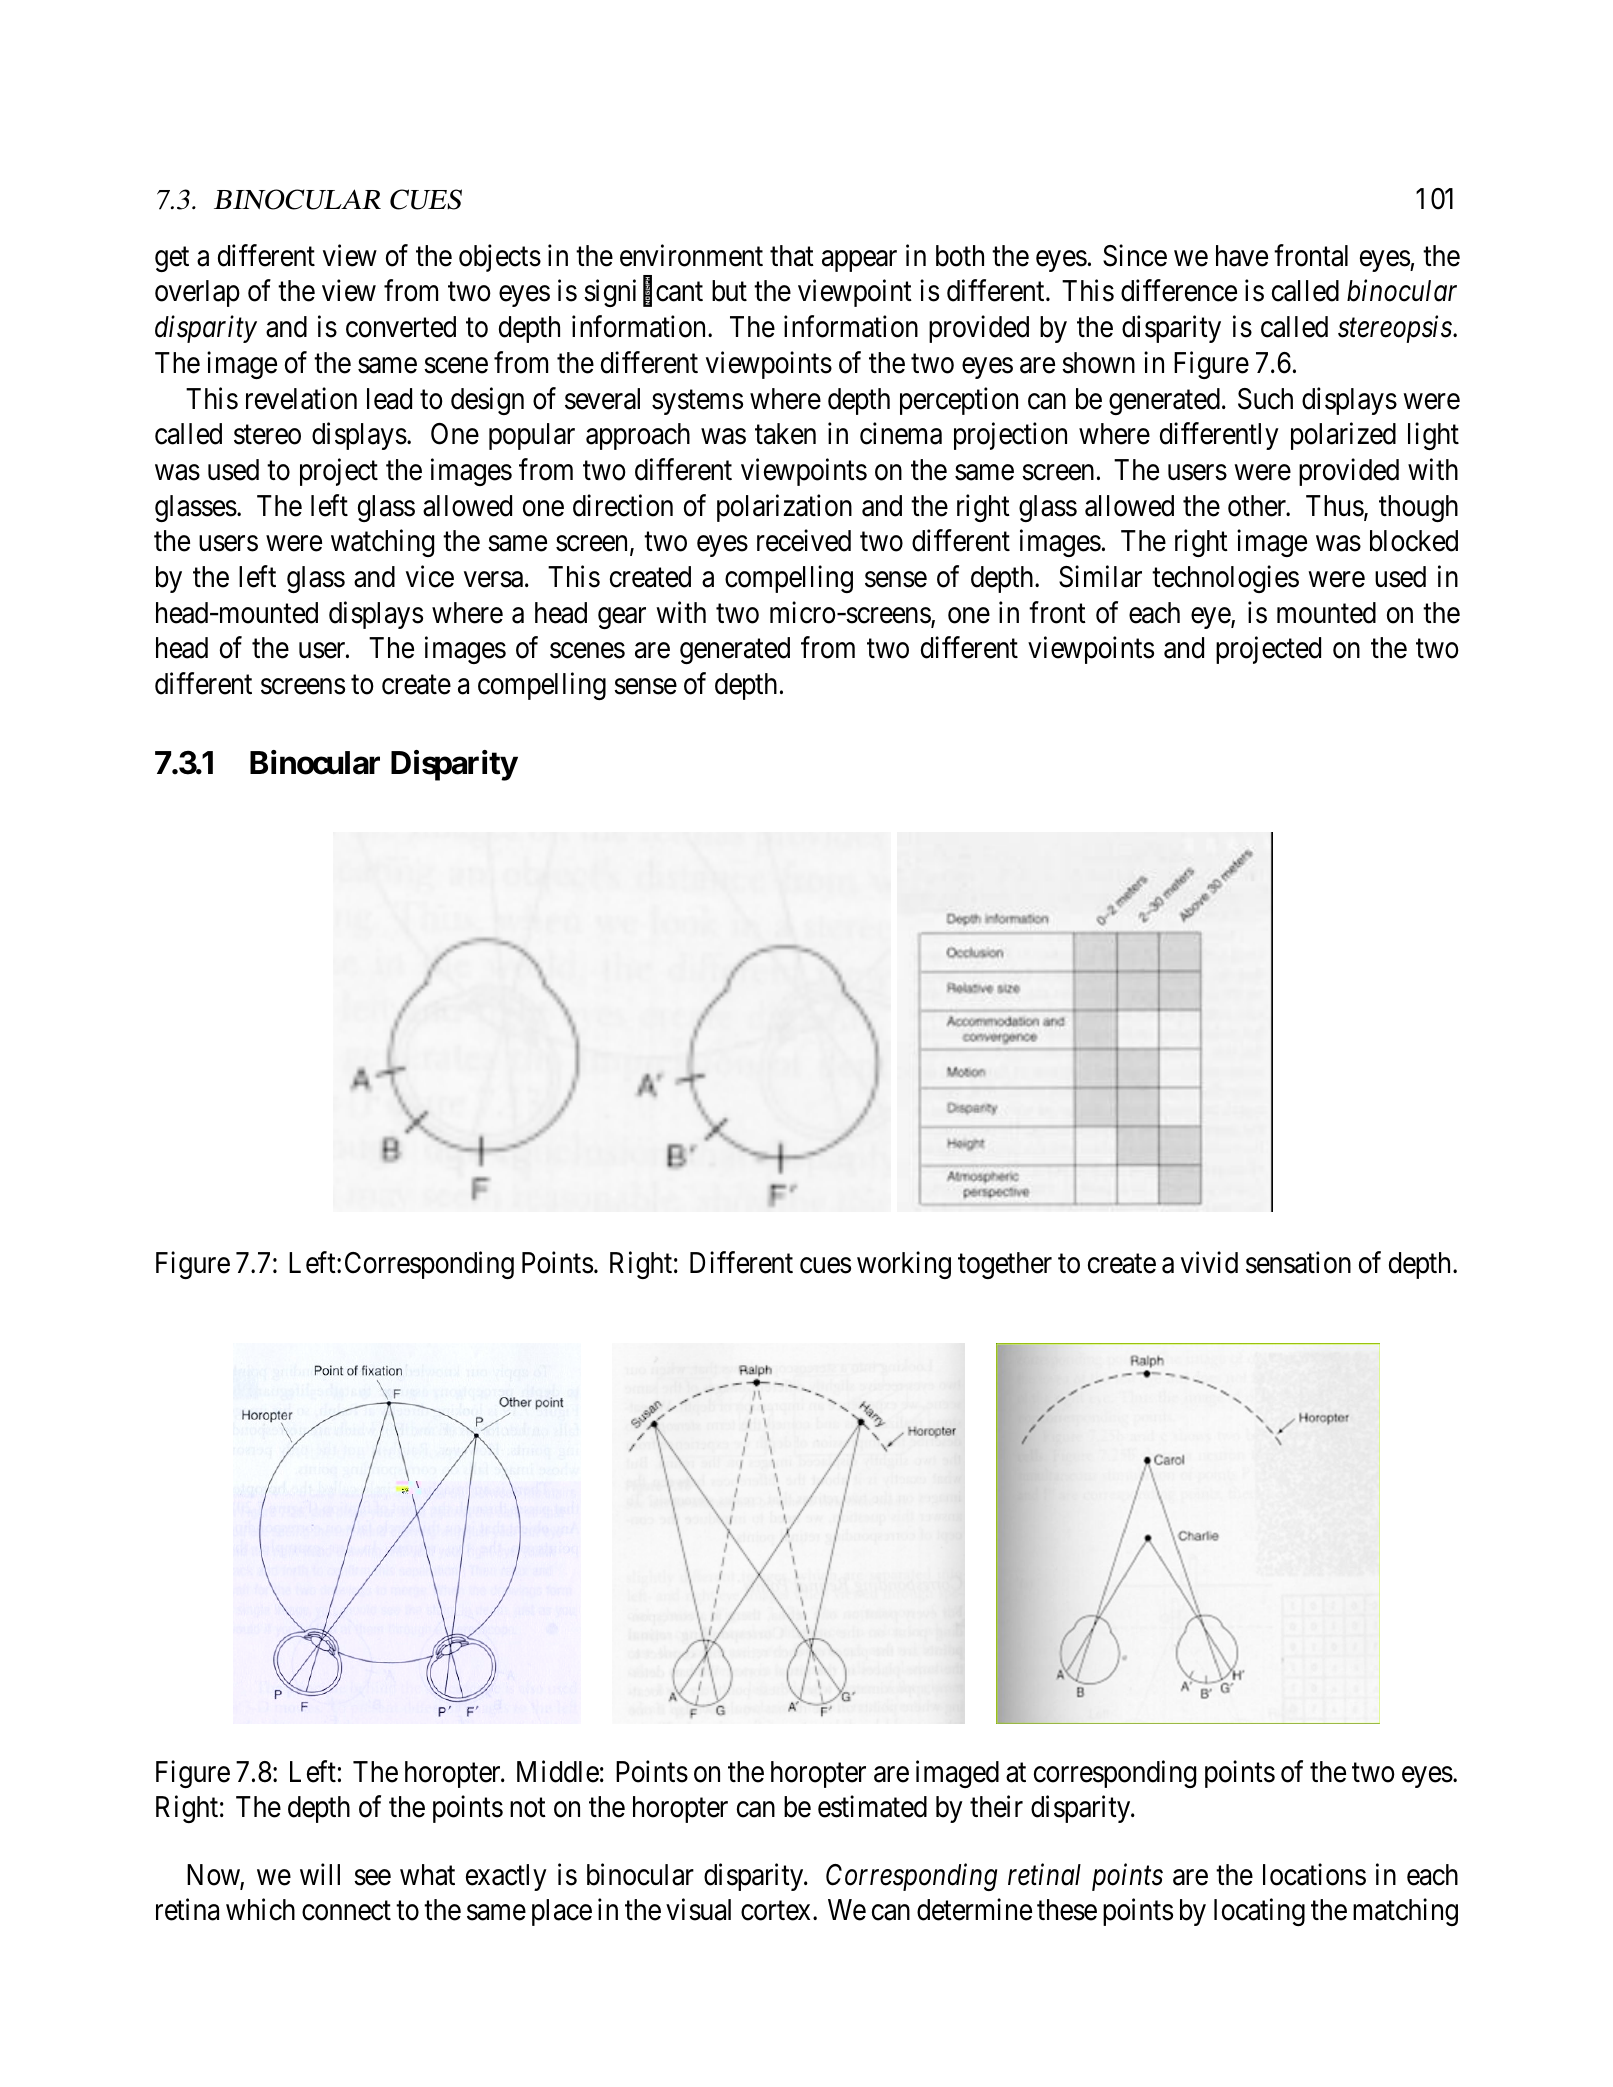 This screenshot has height=2087, width=1613. Describe the element at coordinates (792, 256) in the screenshot. I see `that` at that location.
